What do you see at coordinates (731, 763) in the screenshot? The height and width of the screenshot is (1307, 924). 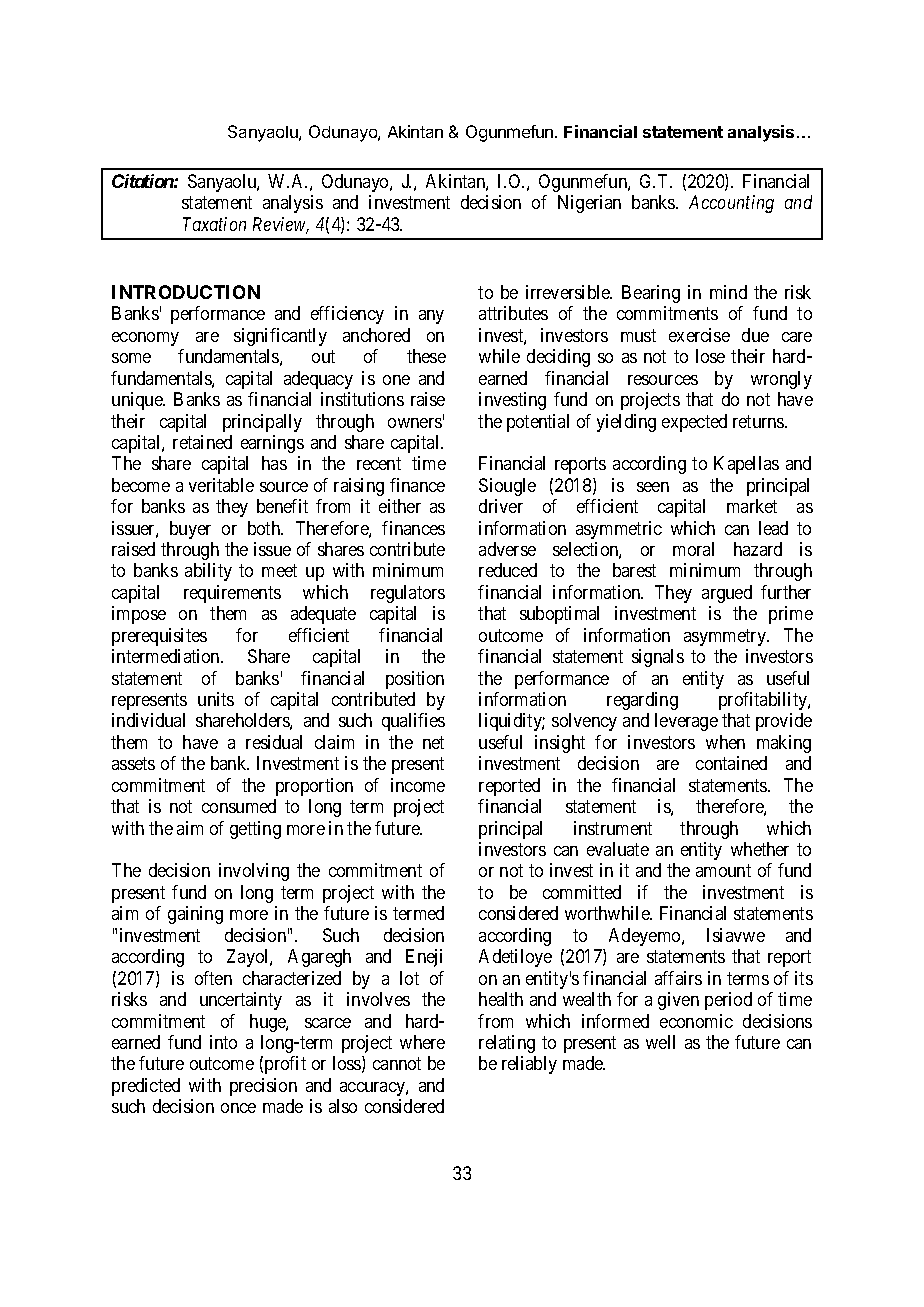 I see `contained` at bounding box center [731, 763].
